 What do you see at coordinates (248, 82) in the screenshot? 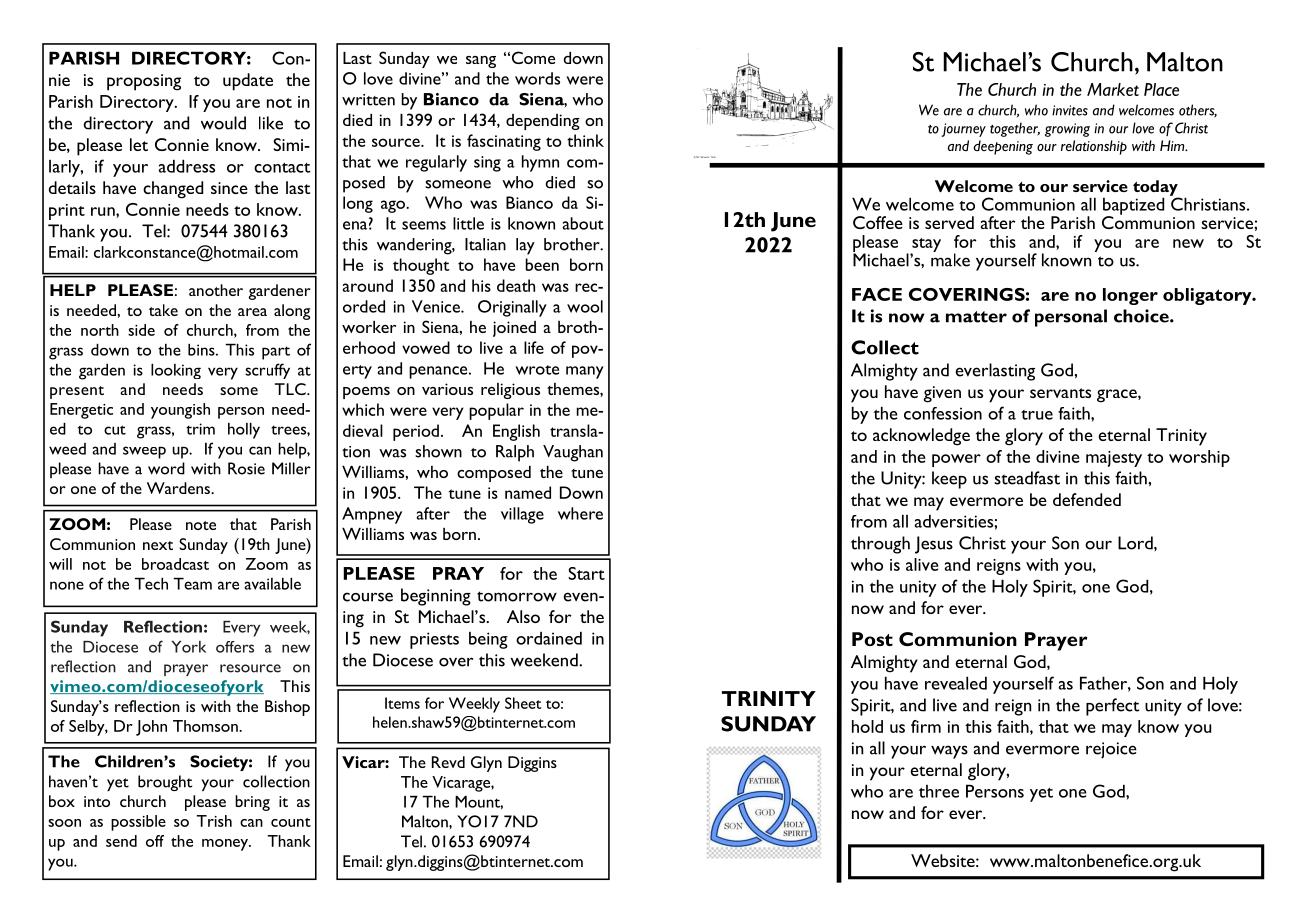
I see `update` at bounding box center [248, 82].
